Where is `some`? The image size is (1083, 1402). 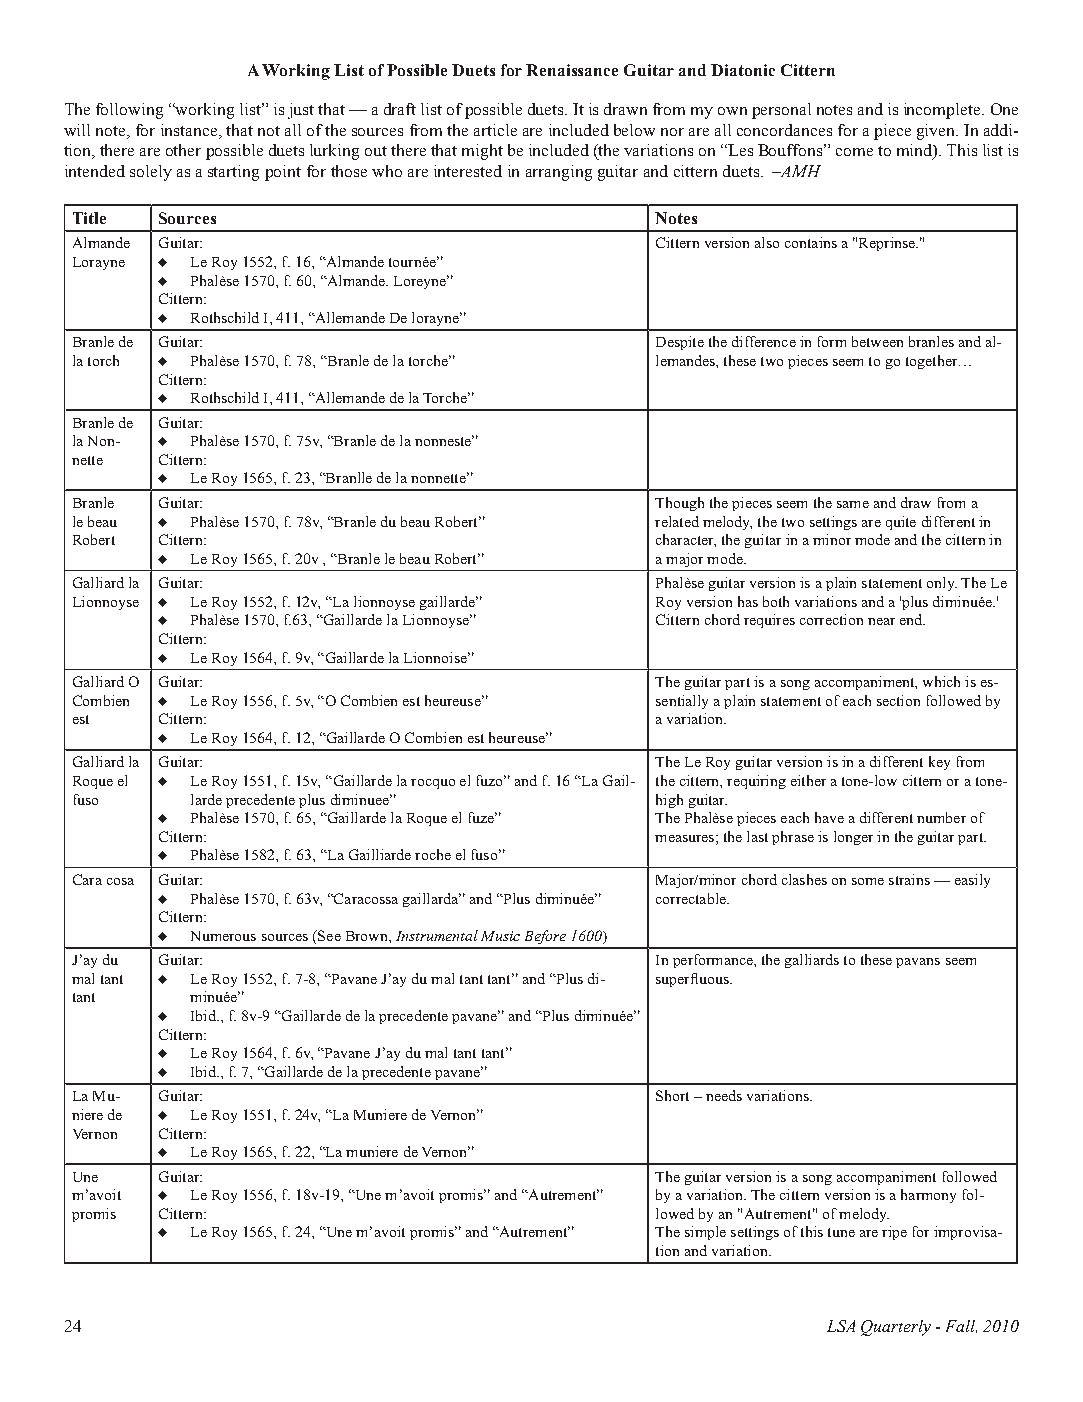 some is located at coordinates (868, 881).
